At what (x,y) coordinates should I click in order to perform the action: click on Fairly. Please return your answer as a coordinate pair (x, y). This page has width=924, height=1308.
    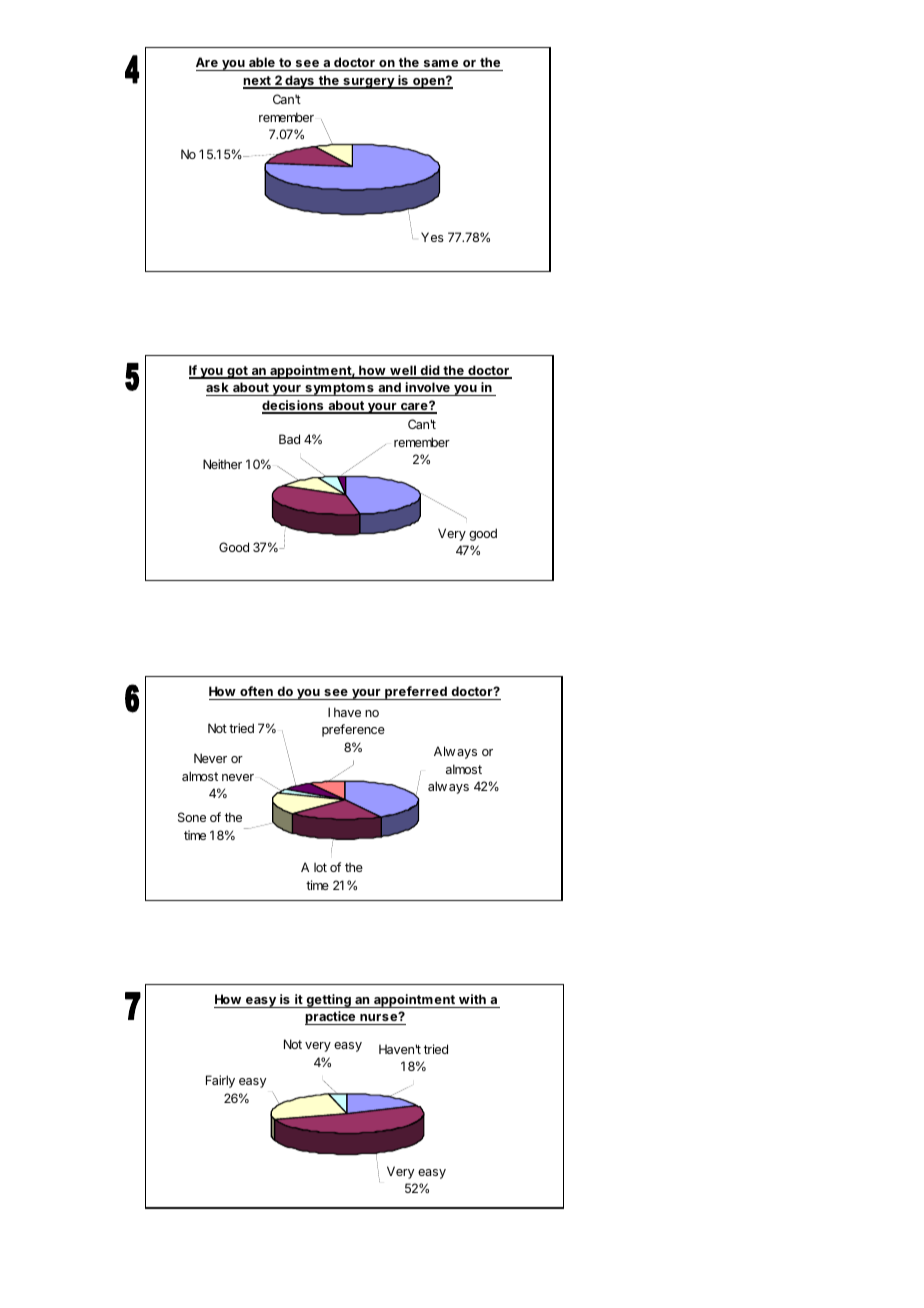
    Looking at the image, I should click on (220, 1081).
